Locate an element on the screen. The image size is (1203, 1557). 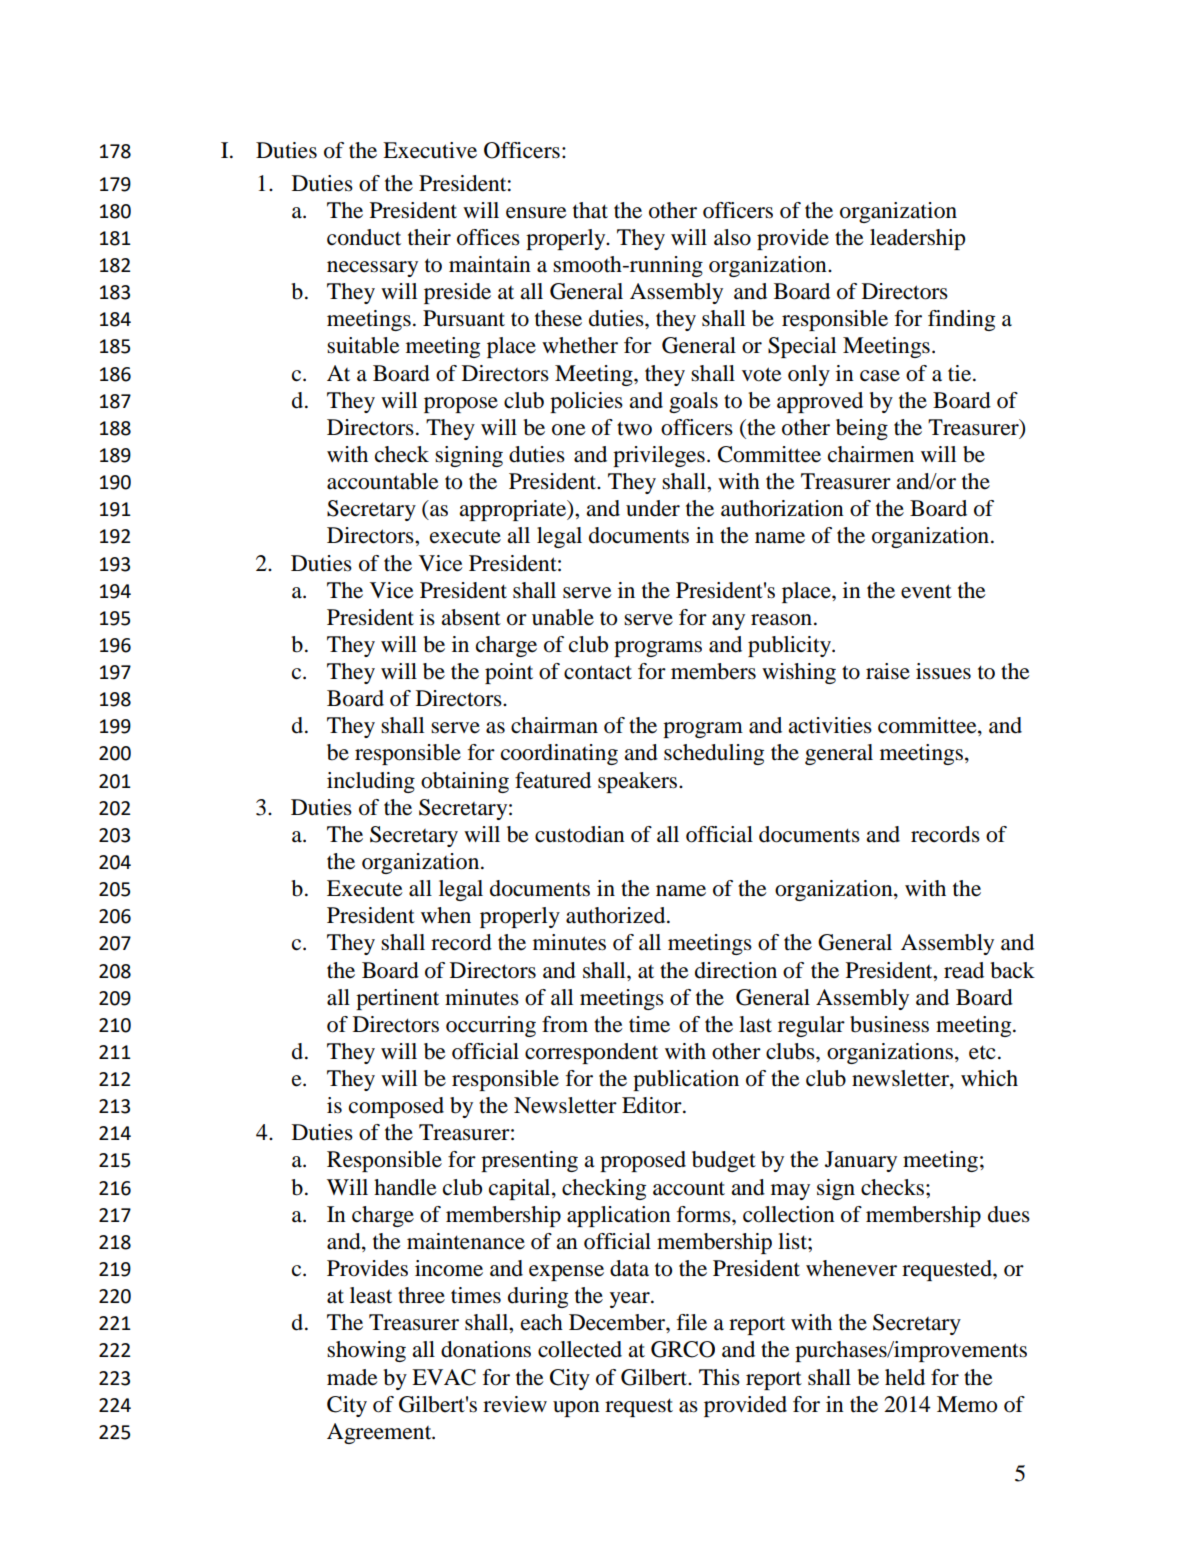
leadership is located at coordinates (917, 239).
